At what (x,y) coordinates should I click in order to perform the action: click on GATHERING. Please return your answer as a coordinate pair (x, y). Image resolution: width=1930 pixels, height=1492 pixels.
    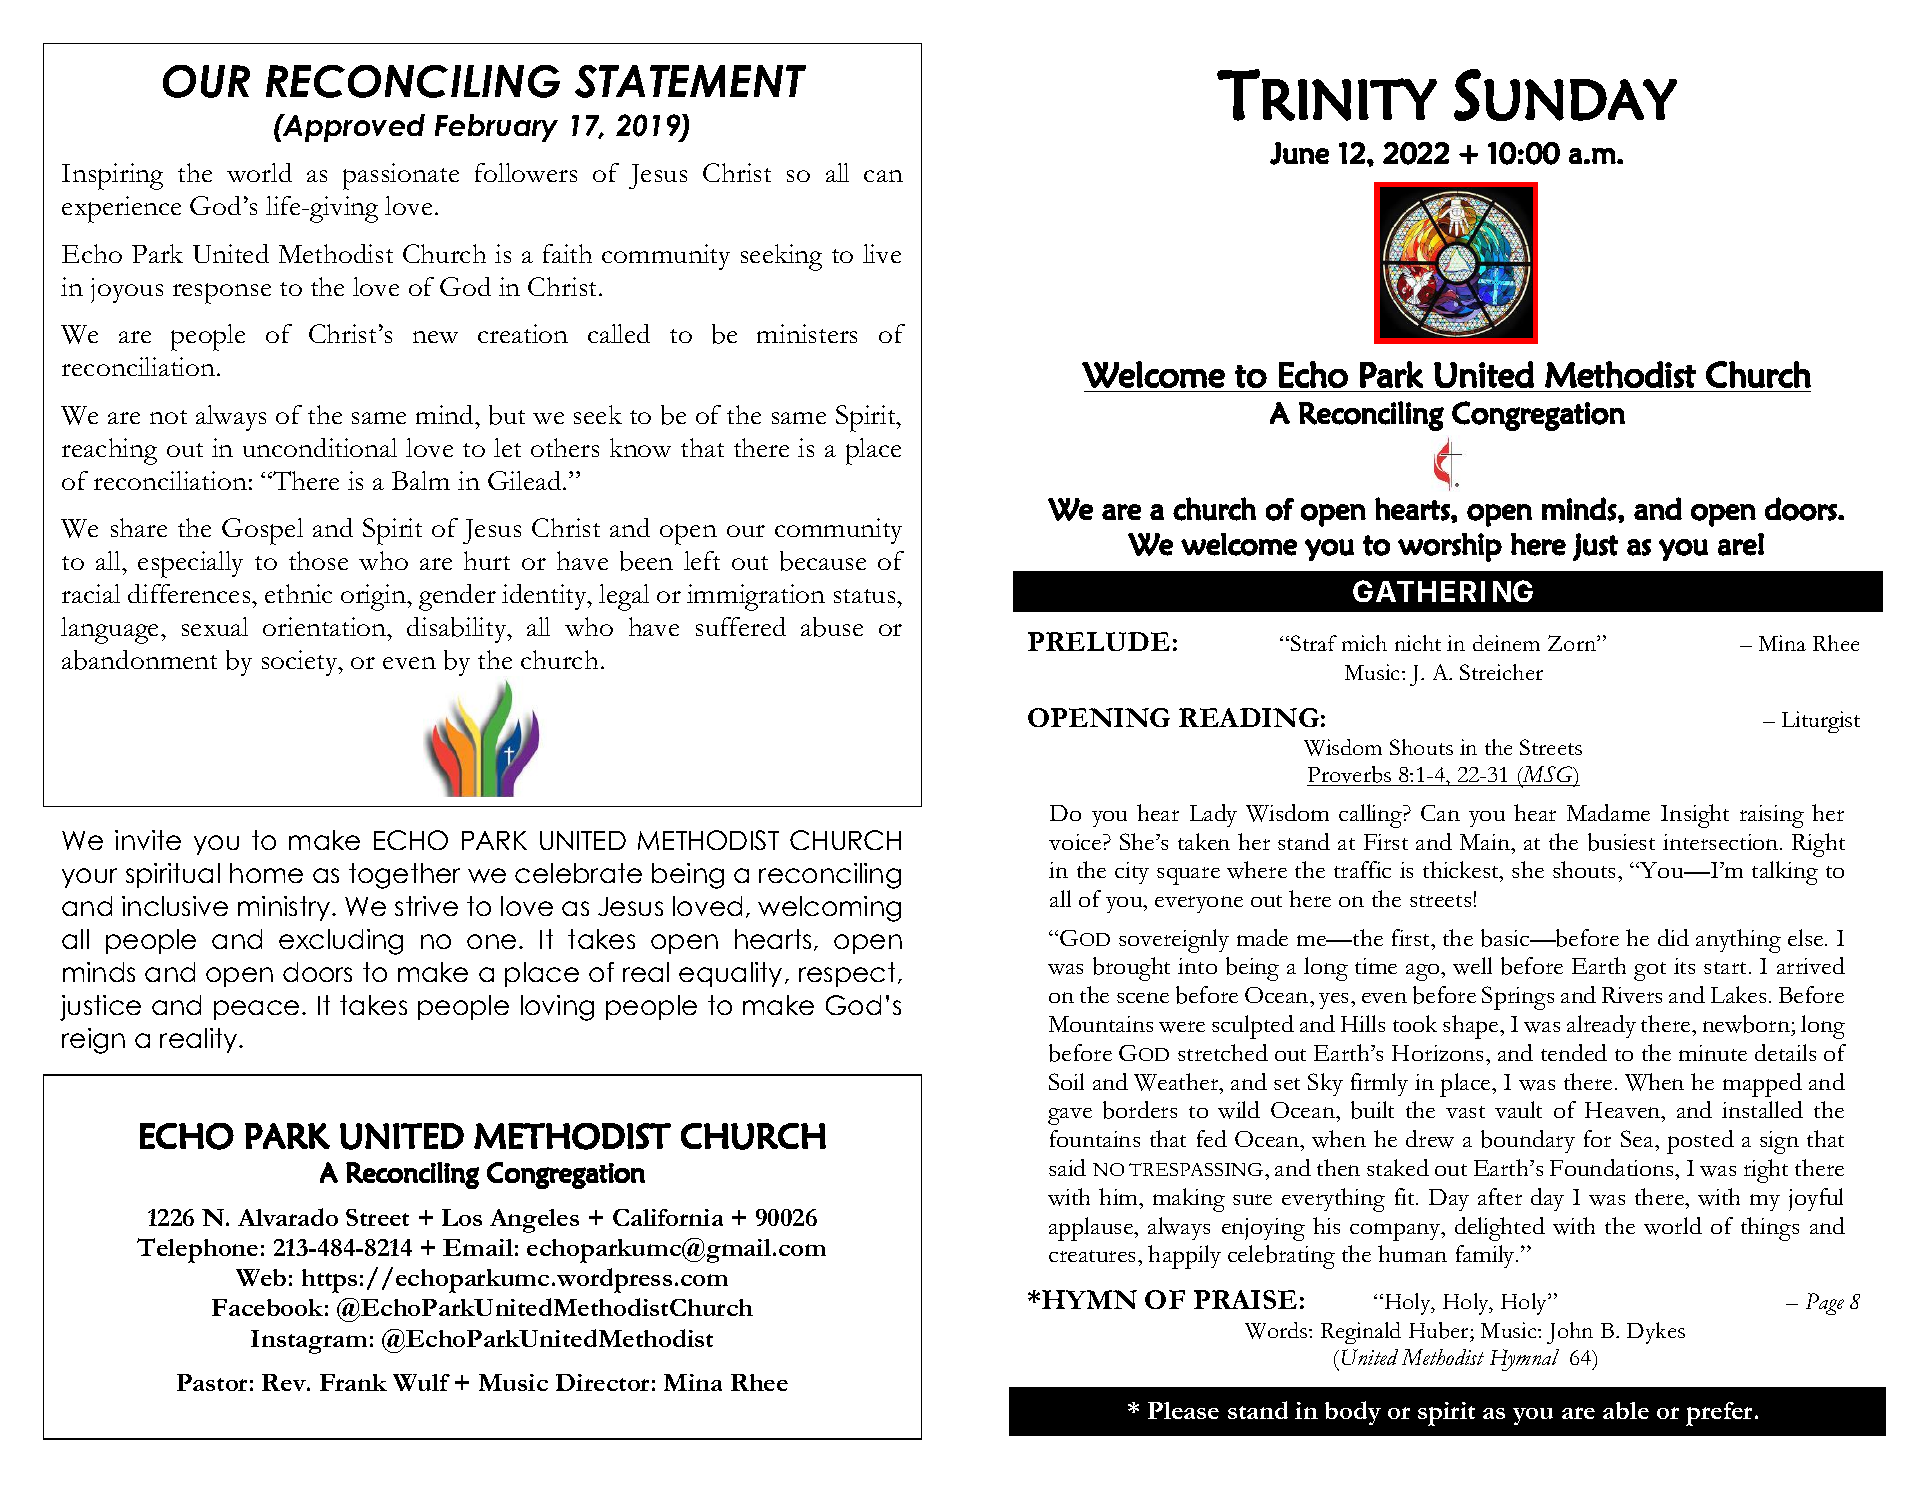
    Looking at the image, I should click on (1443, 591).
